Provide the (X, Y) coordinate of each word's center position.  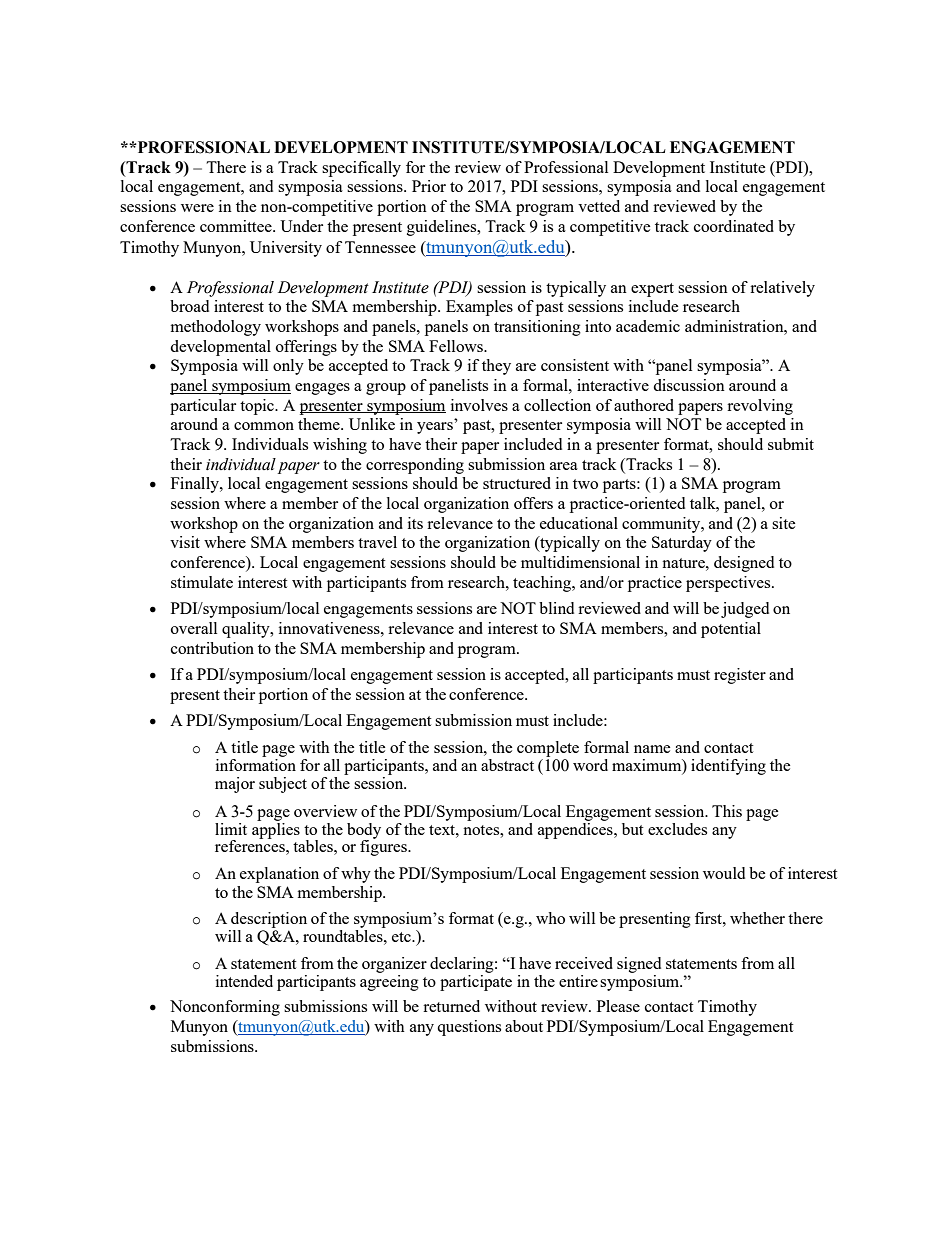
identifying (728, 767)
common (264, 426)
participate (476, 981)
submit (791, 444)
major (235, 785)
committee (237, 226)
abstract (507, 765)
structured (517, 483)
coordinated (734, 226)
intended (244, 981)
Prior (429, 186)
